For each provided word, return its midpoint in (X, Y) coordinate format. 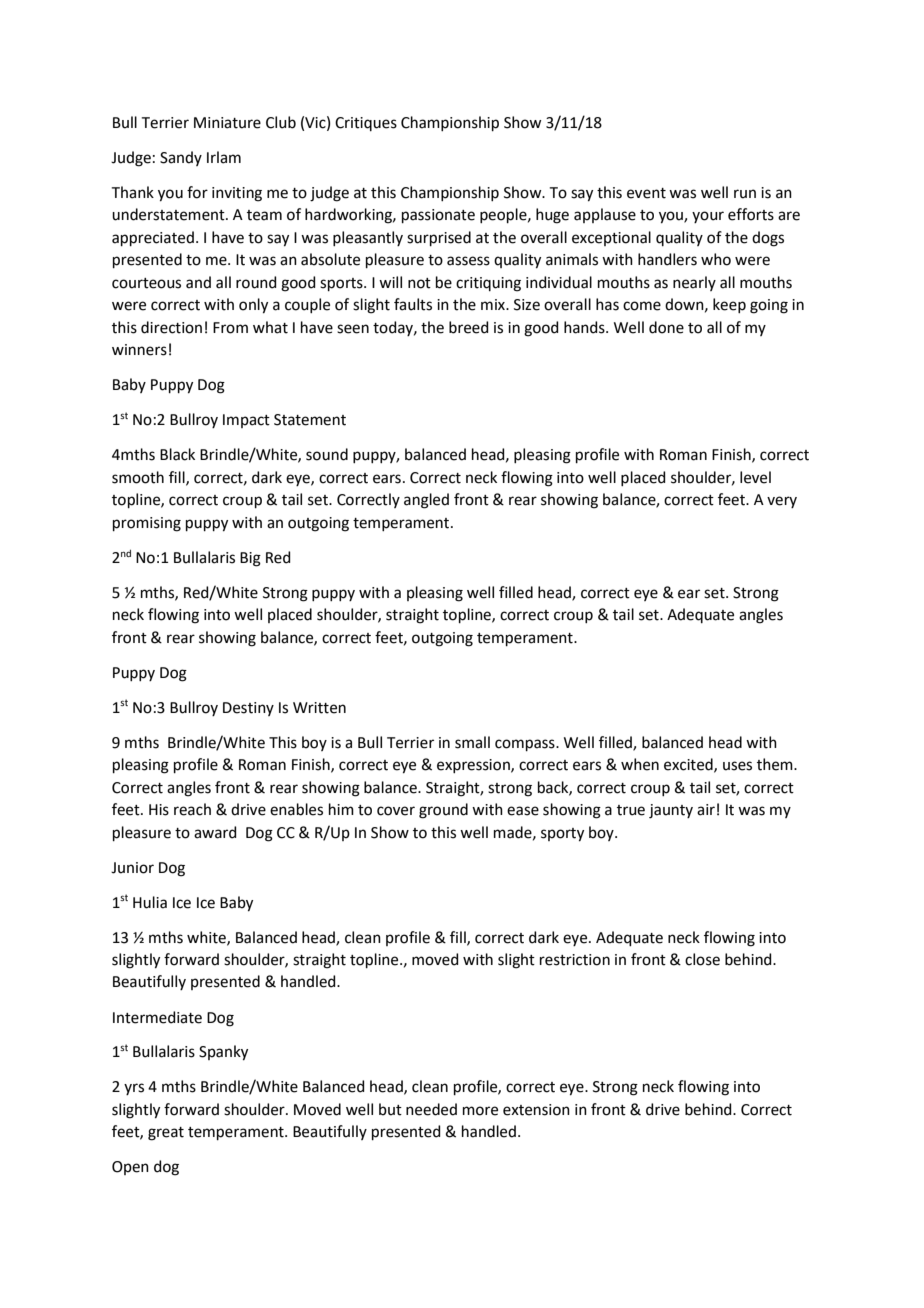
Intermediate (157, 1017)
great (166, 1134)
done (666, 327)
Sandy (181, 158)
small (472, 742)
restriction (575, 960)
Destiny (248, 709)
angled (426, 501)
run (745, 194)
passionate (438, 216)
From (230, 328)
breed (469, 327)
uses (737, 766)
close (702, 959)
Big (250, 559)
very (782, 502)
